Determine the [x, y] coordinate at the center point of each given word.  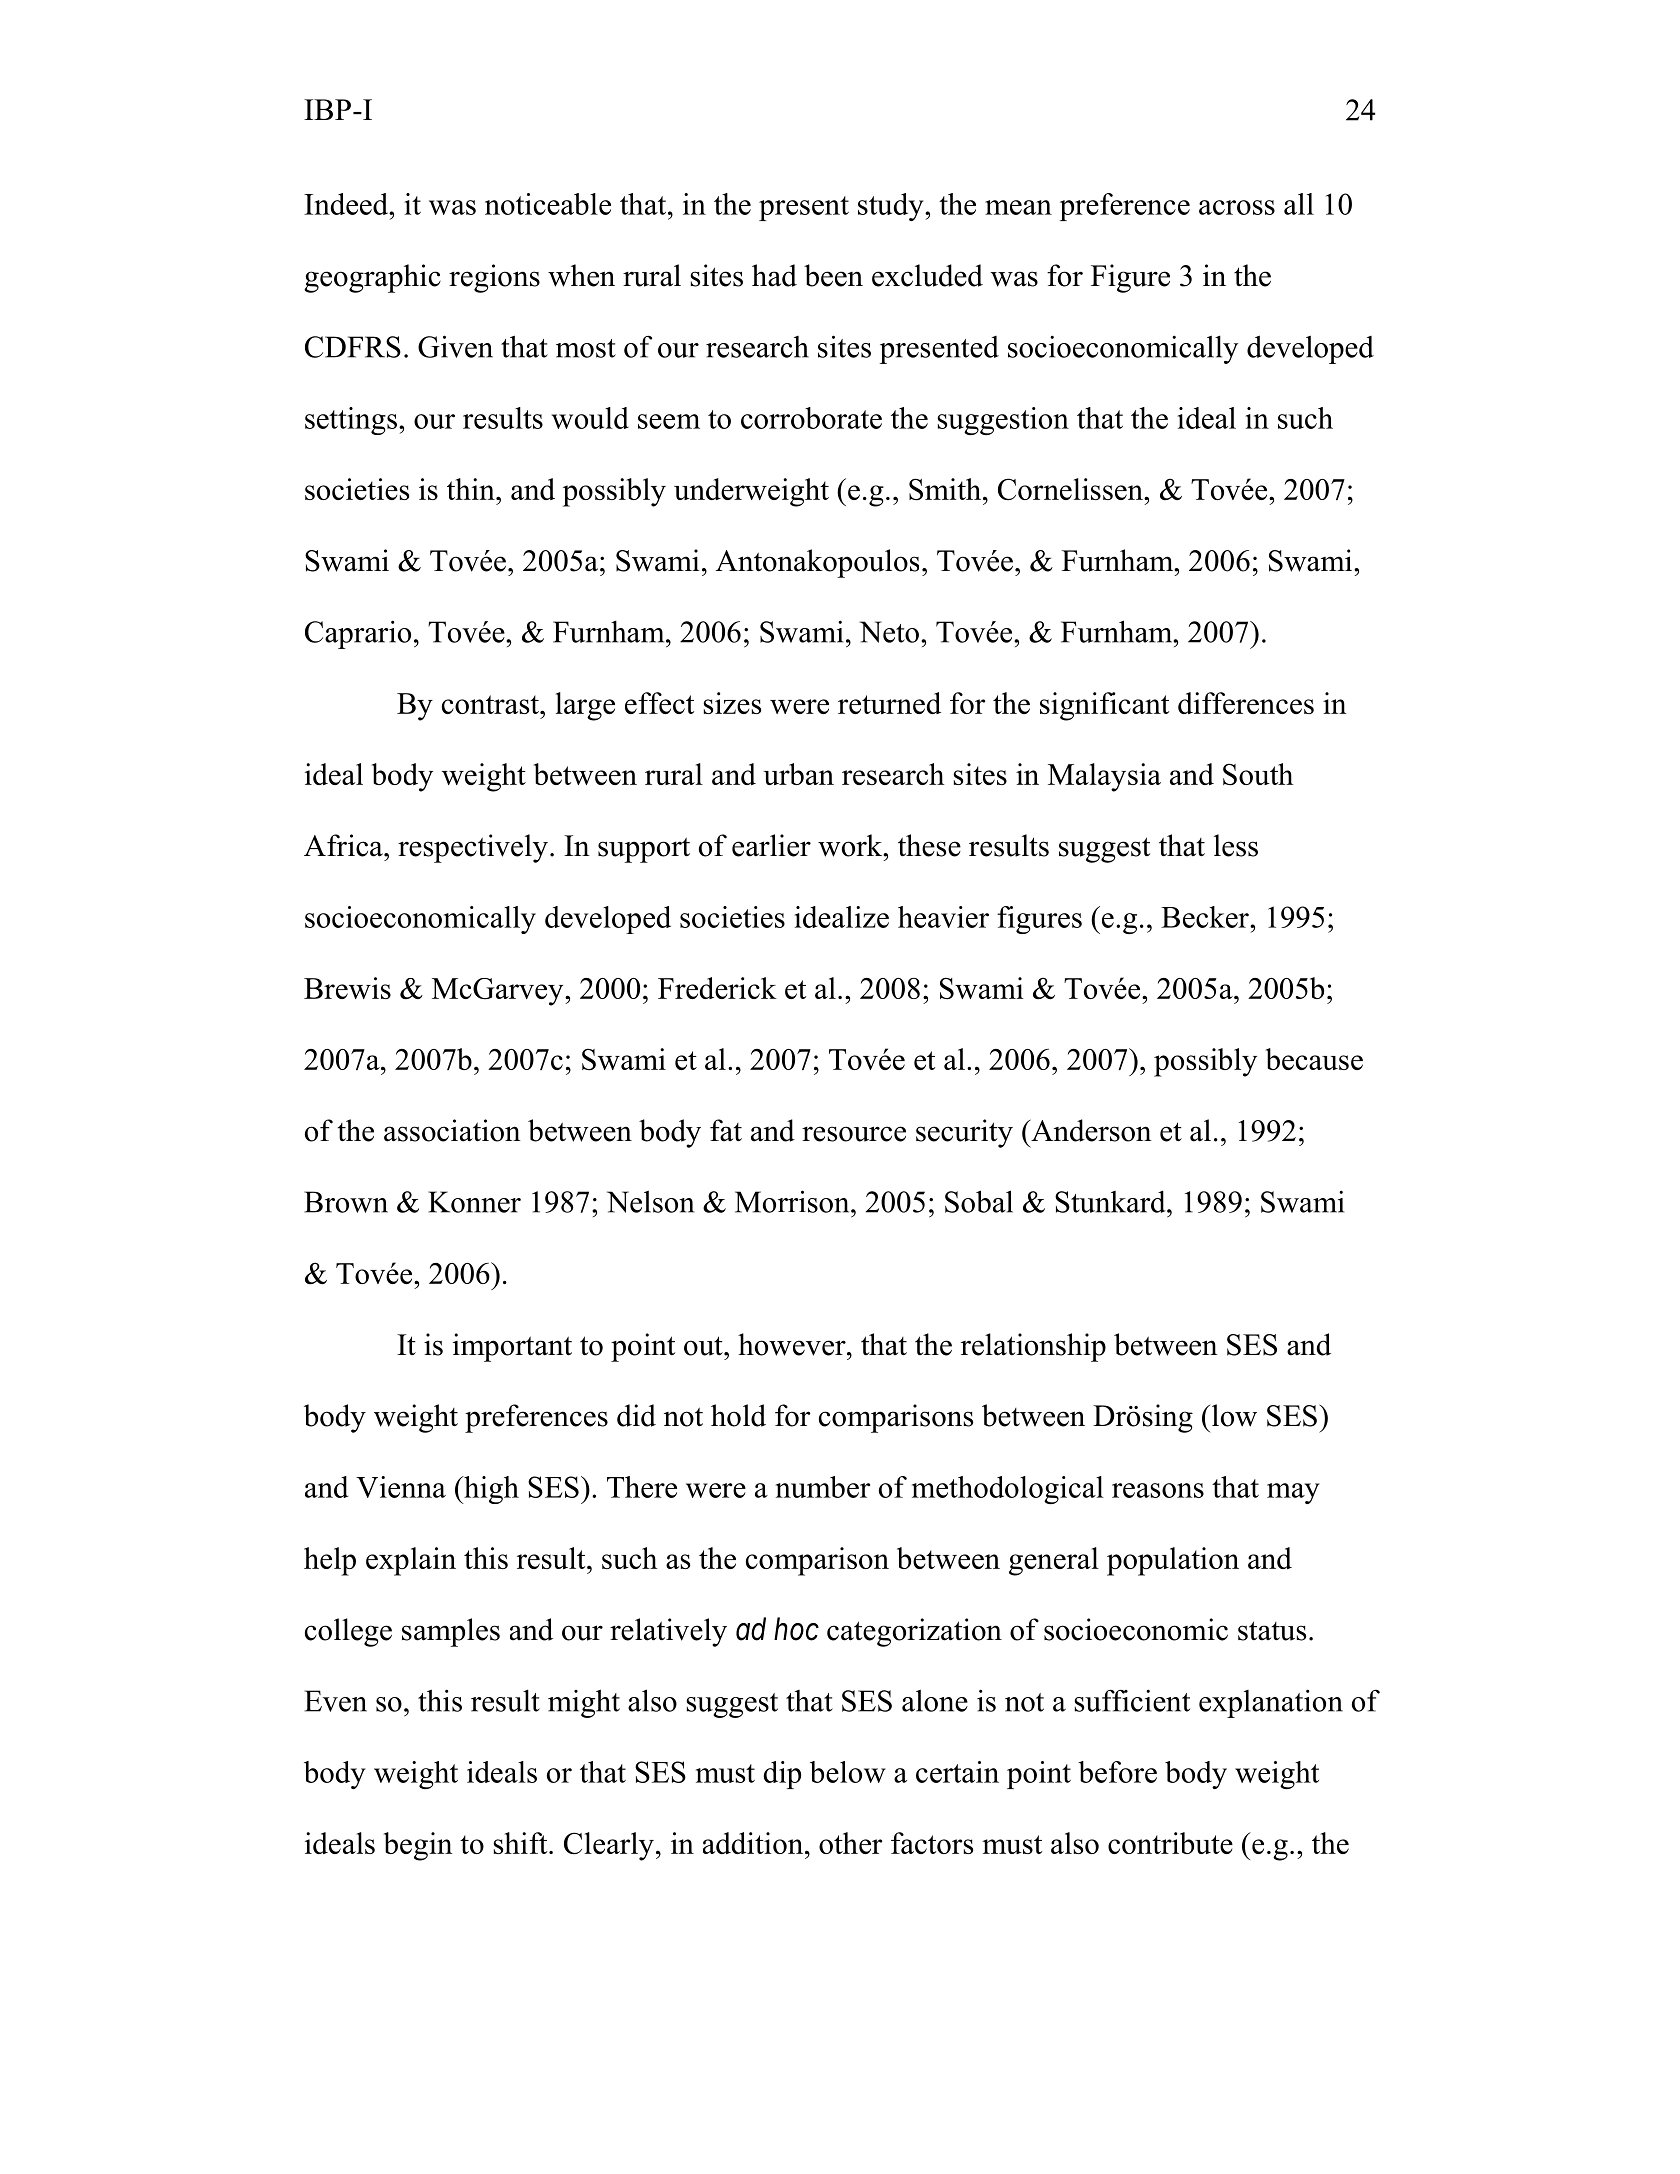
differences [1246, 703]
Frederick [717, 988]
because [1314, 1059]
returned [889, 703]
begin [418, 1846]
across [1237, 207]
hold [738, 1415]
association [452, 1130]
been [833, 275]
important [512, 1347]
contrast [491, 704]
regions [494, 278]
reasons [1158, 1490]
